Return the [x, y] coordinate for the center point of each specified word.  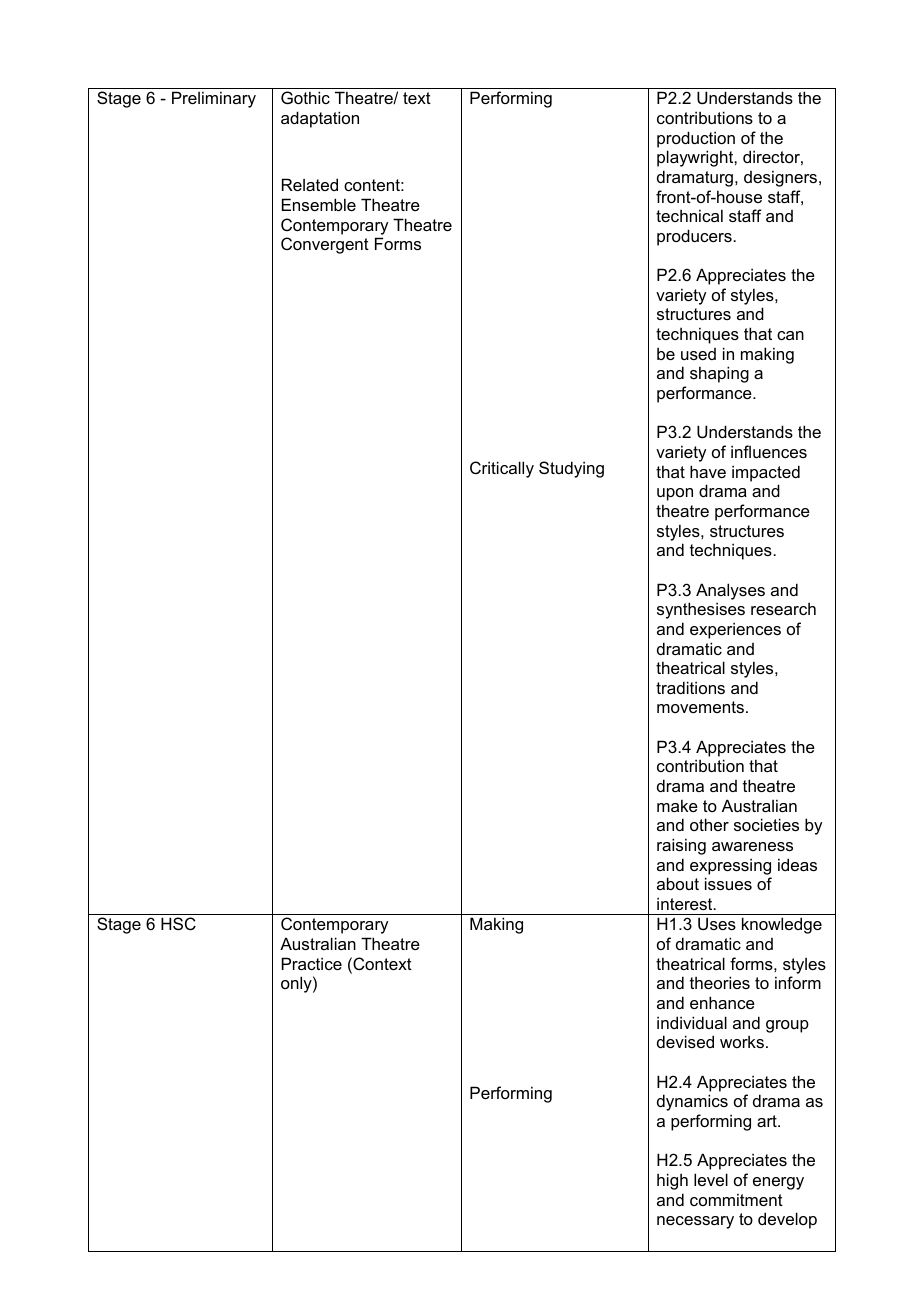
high [672, 1181]
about [678, 883]
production [696, 139]
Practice [312, 963]
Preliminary [214, 99]
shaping [719, 374]
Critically [502, 469]
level [711, 1179]
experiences [735, 630]
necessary [695, 1222]
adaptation [320, 119]
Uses [717, 923]
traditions [690, 687]
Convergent [325, 245]
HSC [178, 923]
